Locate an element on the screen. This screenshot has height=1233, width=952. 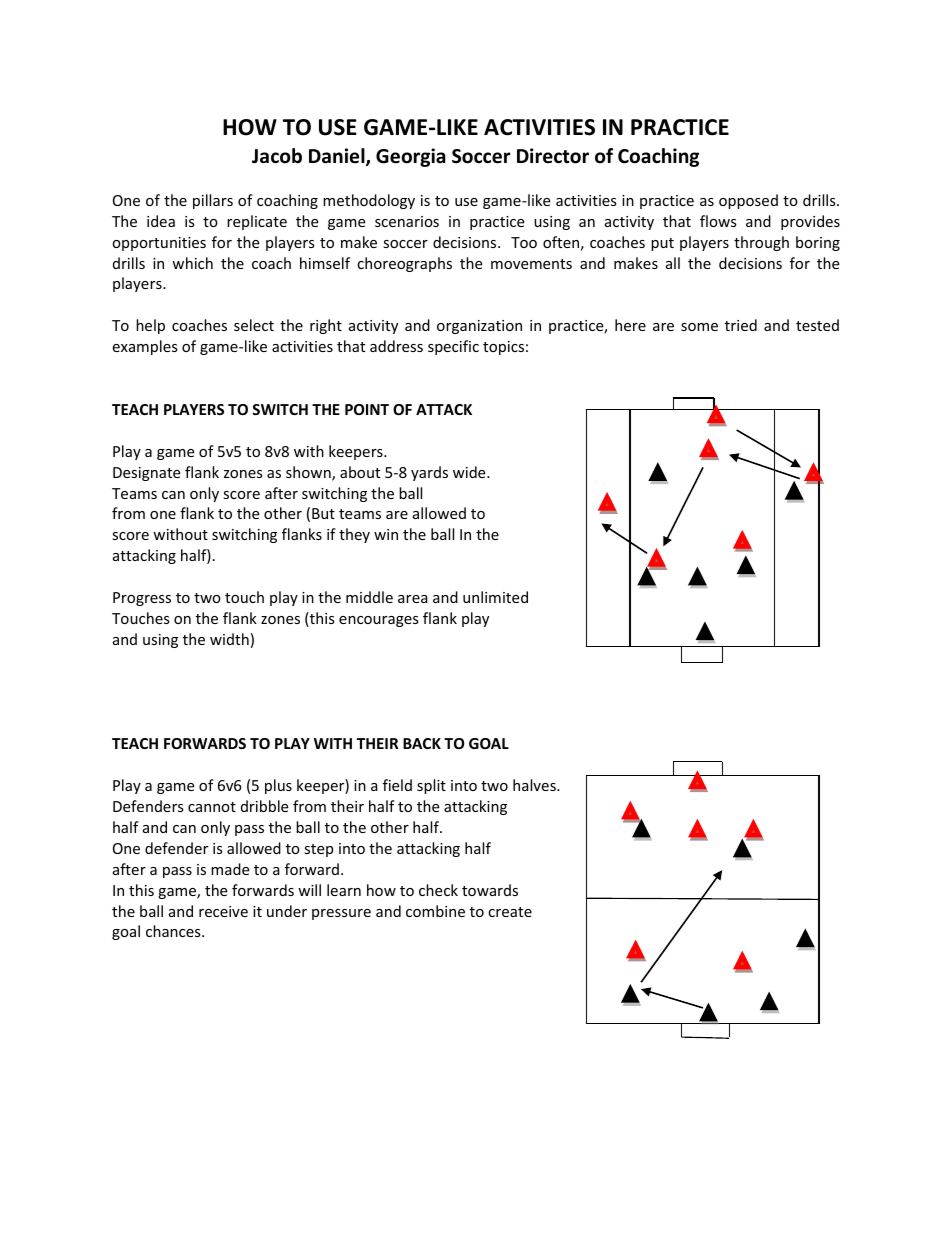
BACK is located at coordinates (422, 743).
